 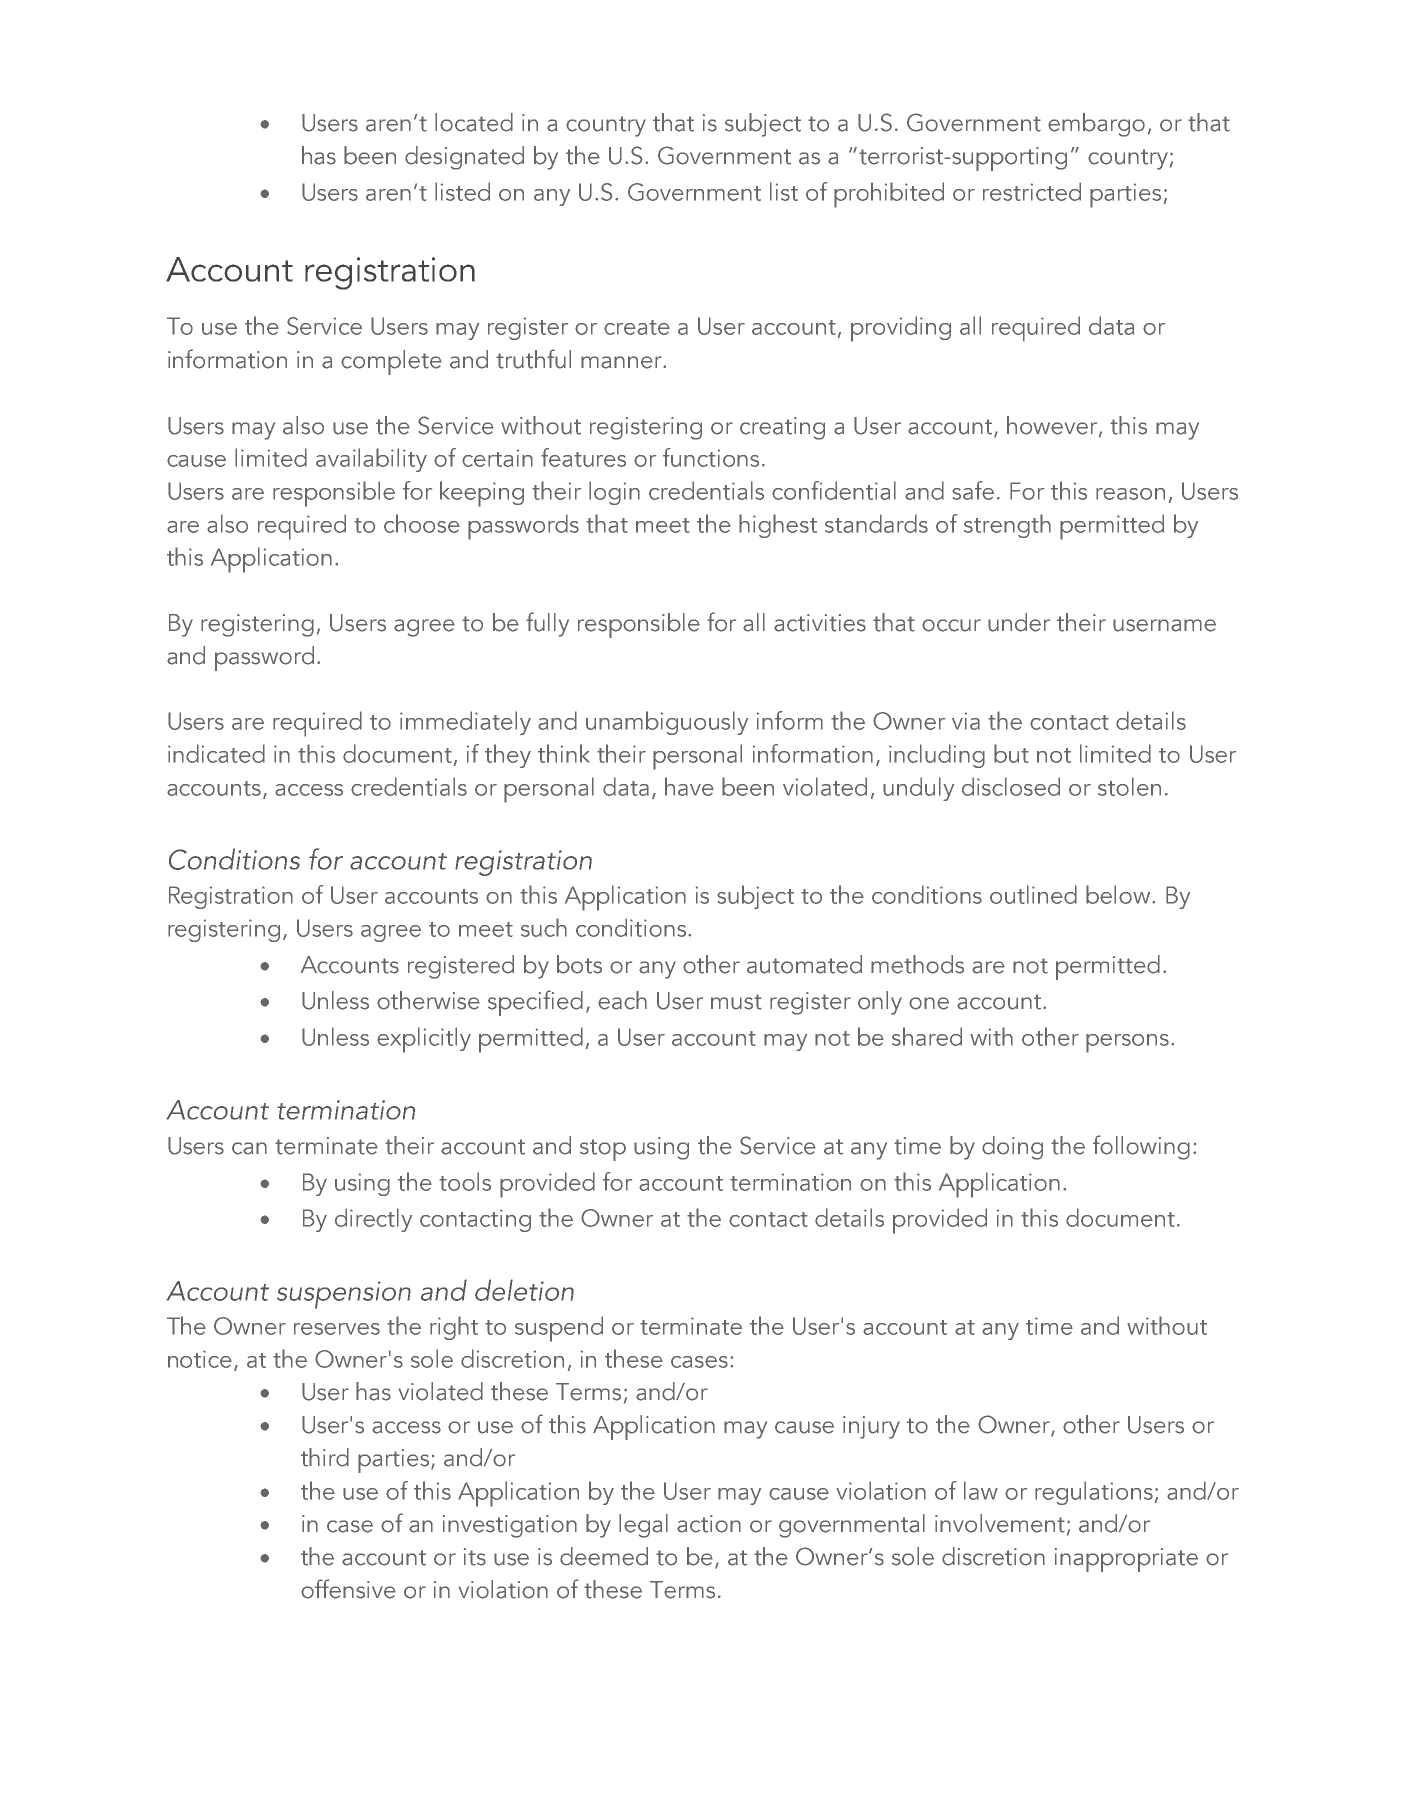 I want to click on offensive, so click(x=348, y=1589).
